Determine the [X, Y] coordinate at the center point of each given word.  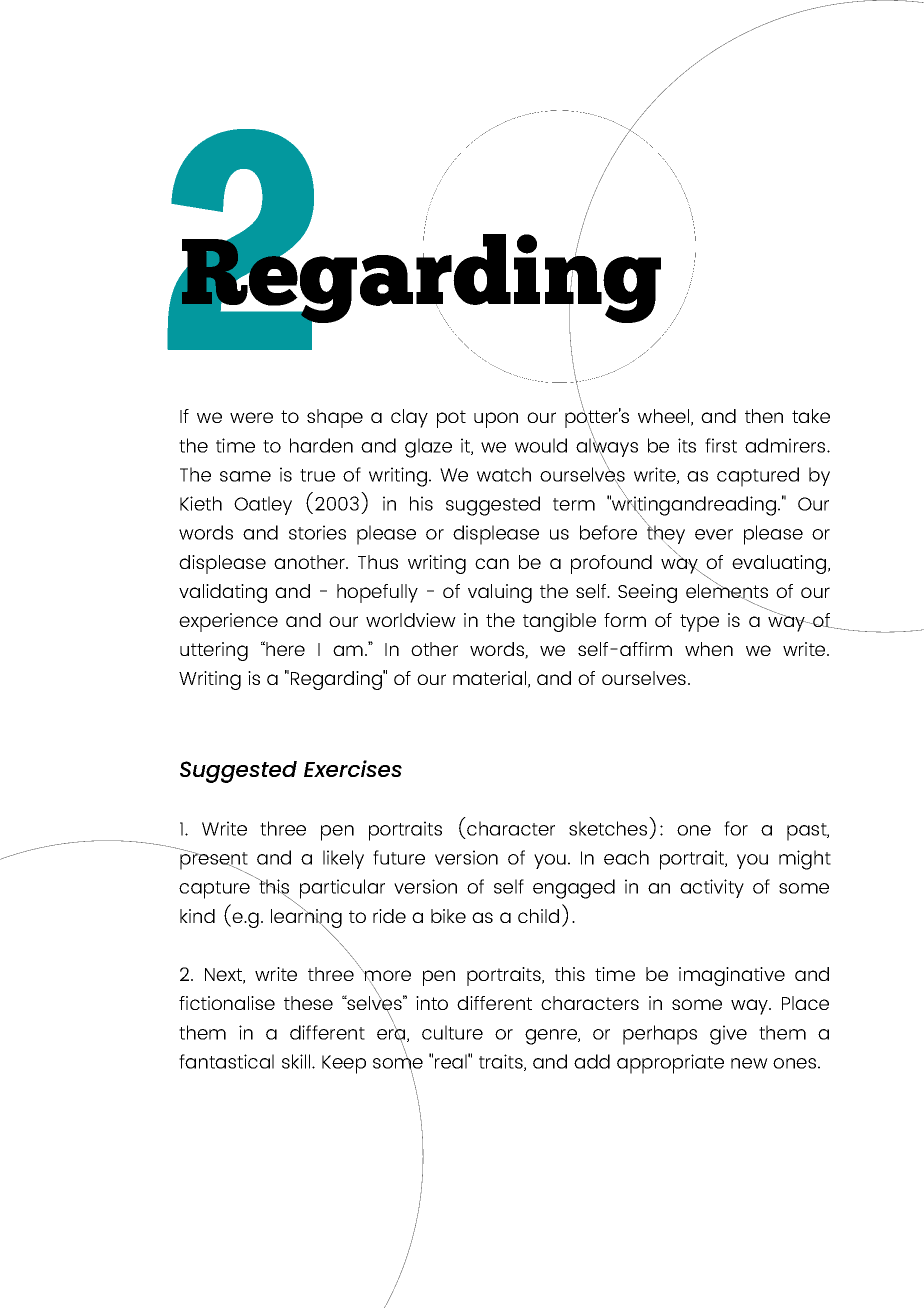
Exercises [353, 768]
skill [297, 1061]
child [538, 916]
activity [712, 888]
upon [496, 420]
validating [223, 593]
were [251, 417]
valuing [500, 593]
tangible [559, 622]
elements [727, 591]
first [721, 445]
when [709, 649]
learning [306, 918]
